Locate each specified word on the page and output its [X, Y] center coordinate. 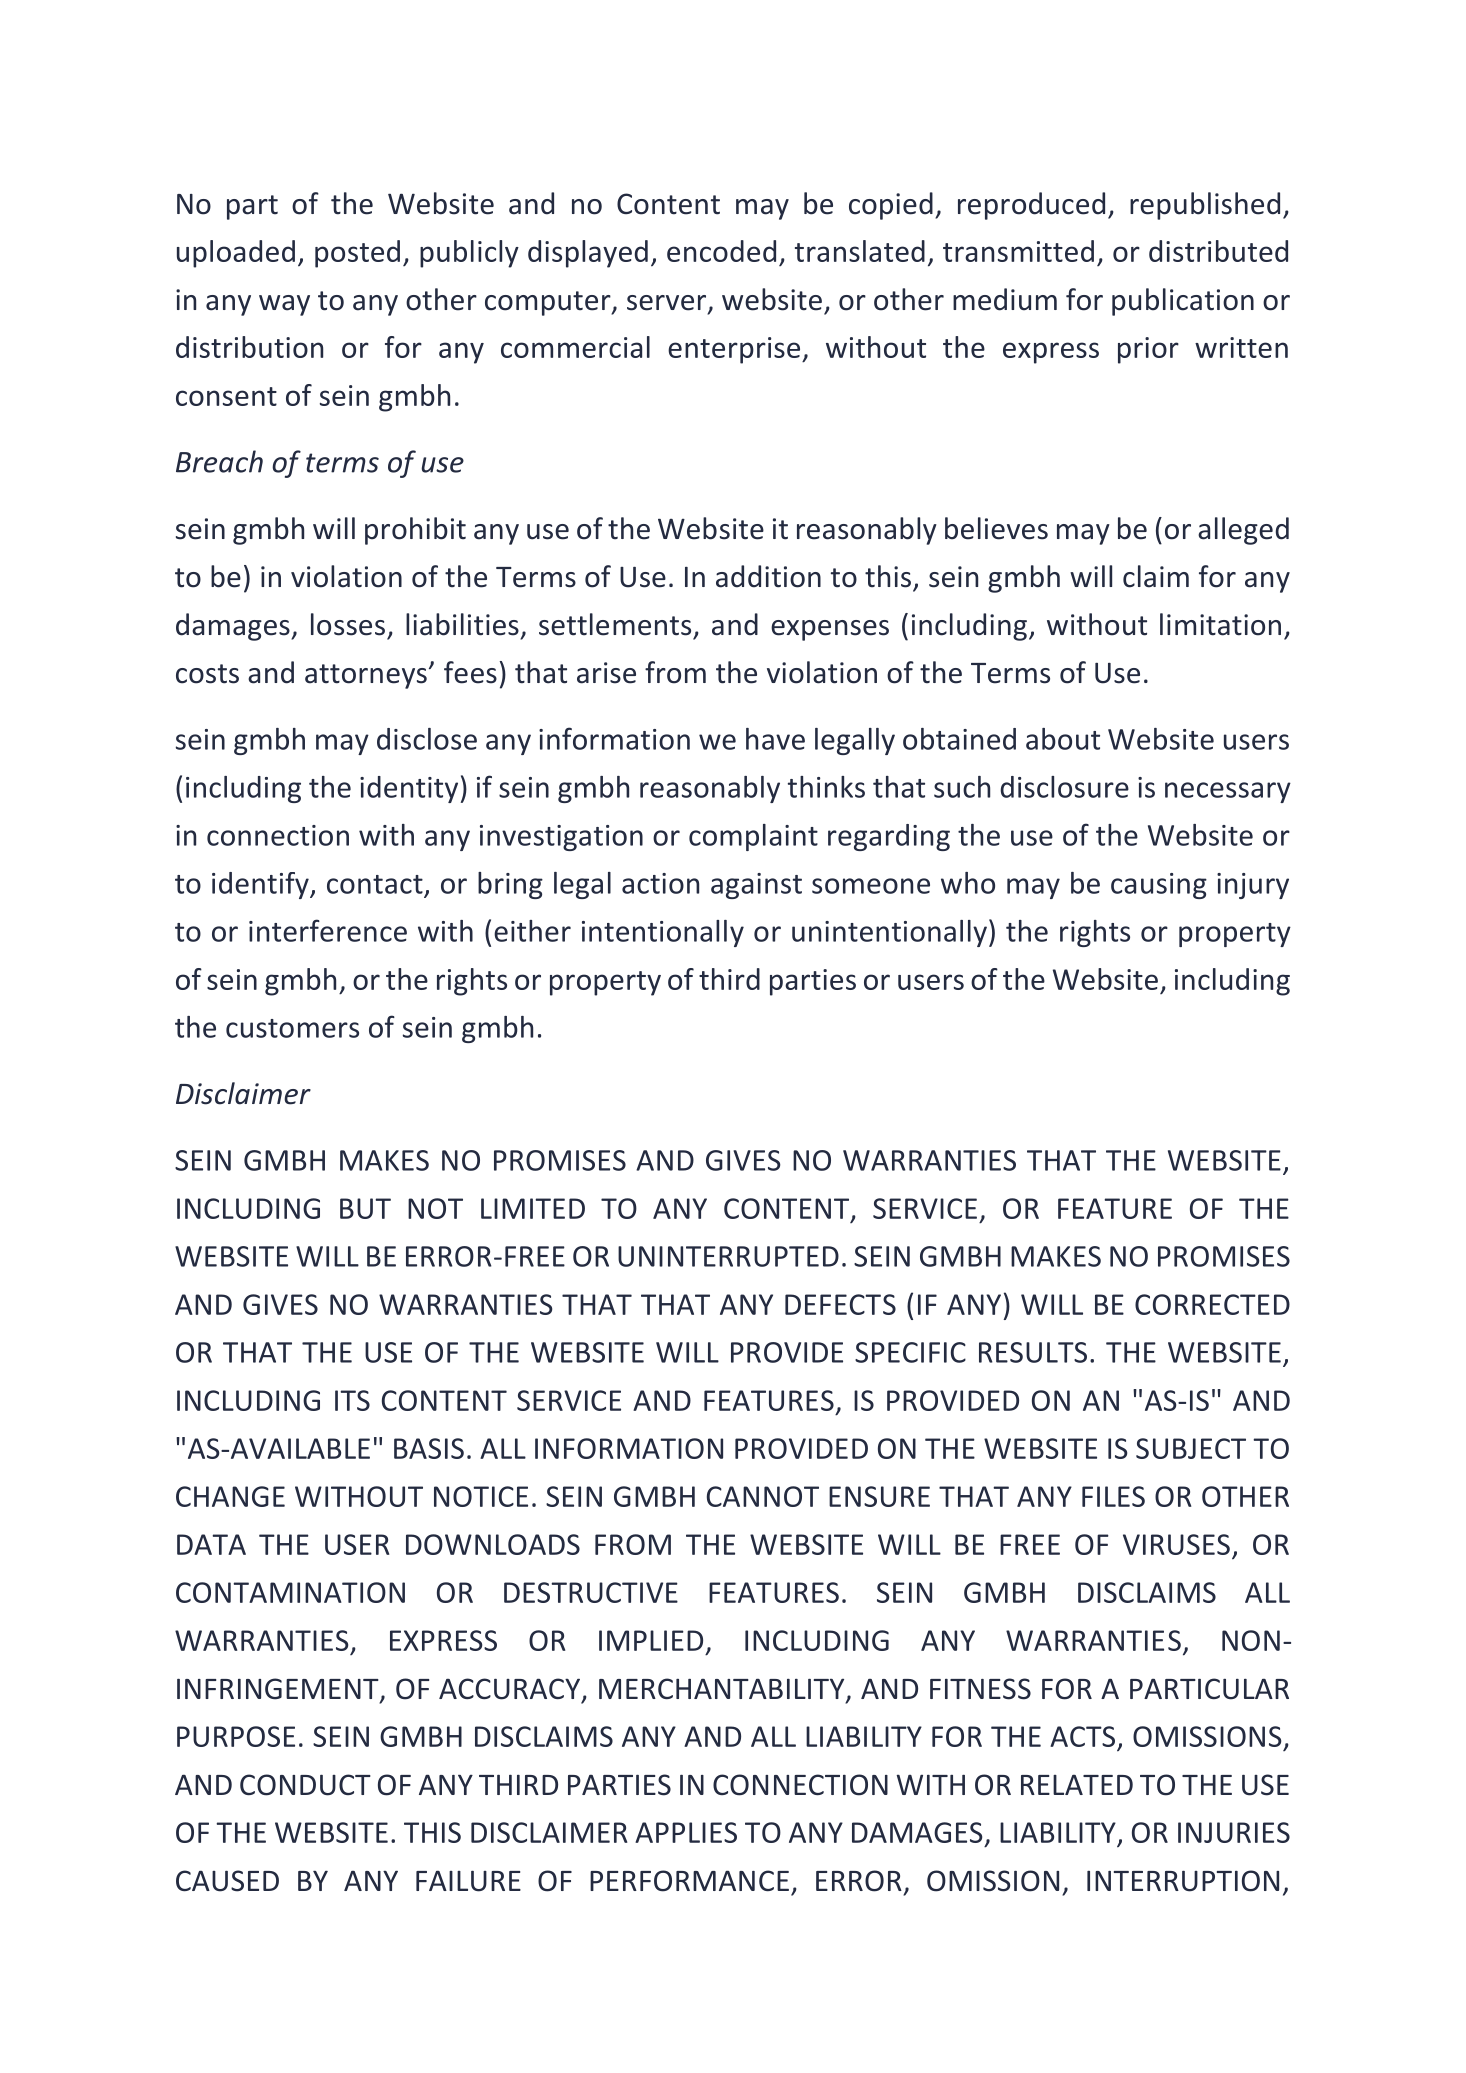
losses [348, 624]
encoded [721, 251]
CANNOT [763, 1496]
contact [375, 884]
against [756, 886]
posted [357, 254]
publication [1183, 302]
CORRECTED [1212, 1304]
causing [1159, 886]
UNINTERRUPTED [728, 1256]
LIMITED [533, 1208]
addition [768, 576]
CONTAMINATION [290, 1592]
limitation [1220, 624]
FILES [1113, 1496]
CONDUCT [305, 1785]
